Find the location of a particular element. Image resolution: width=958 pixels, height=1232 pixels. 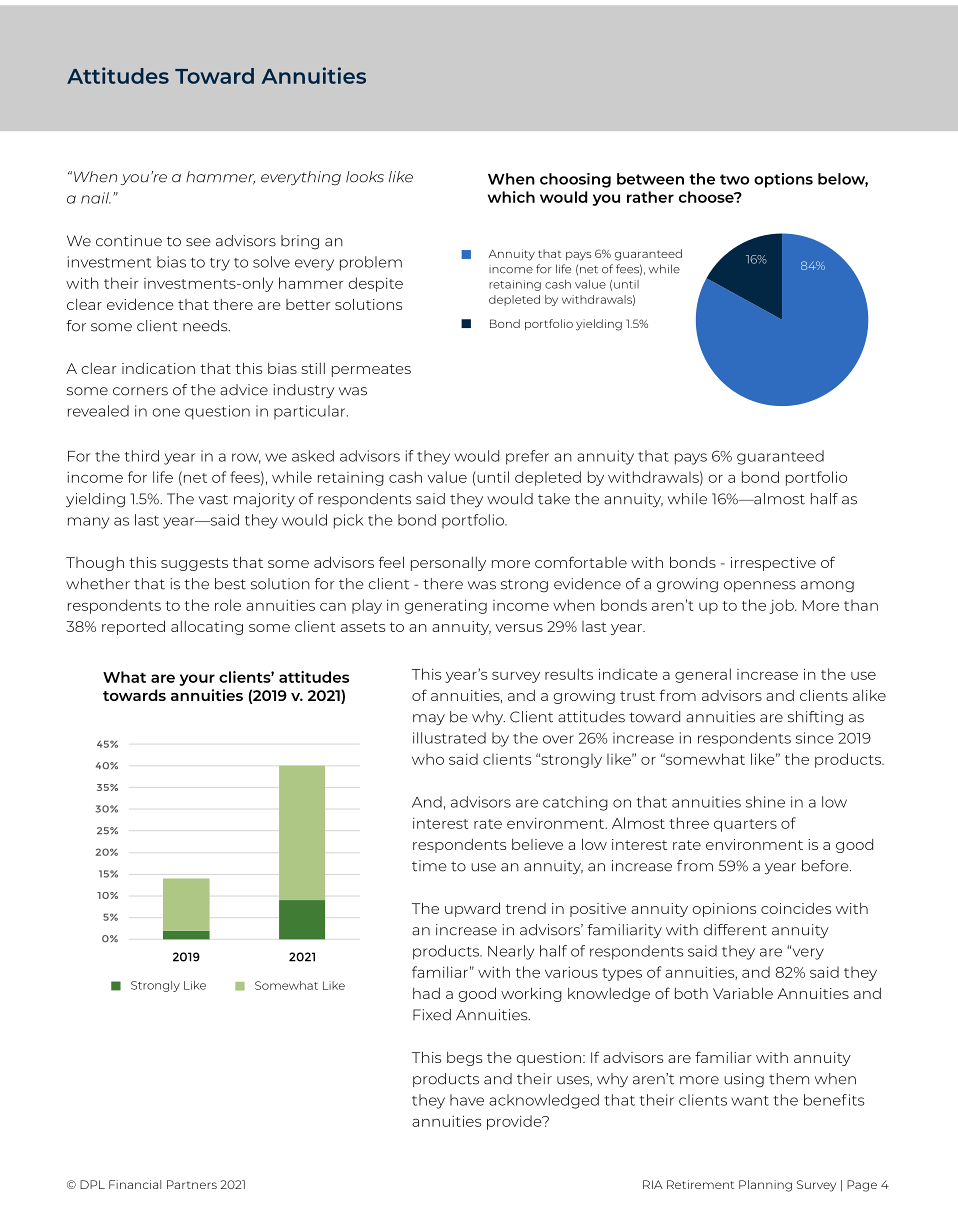

Partners is located at coordinates (192, 1184).
